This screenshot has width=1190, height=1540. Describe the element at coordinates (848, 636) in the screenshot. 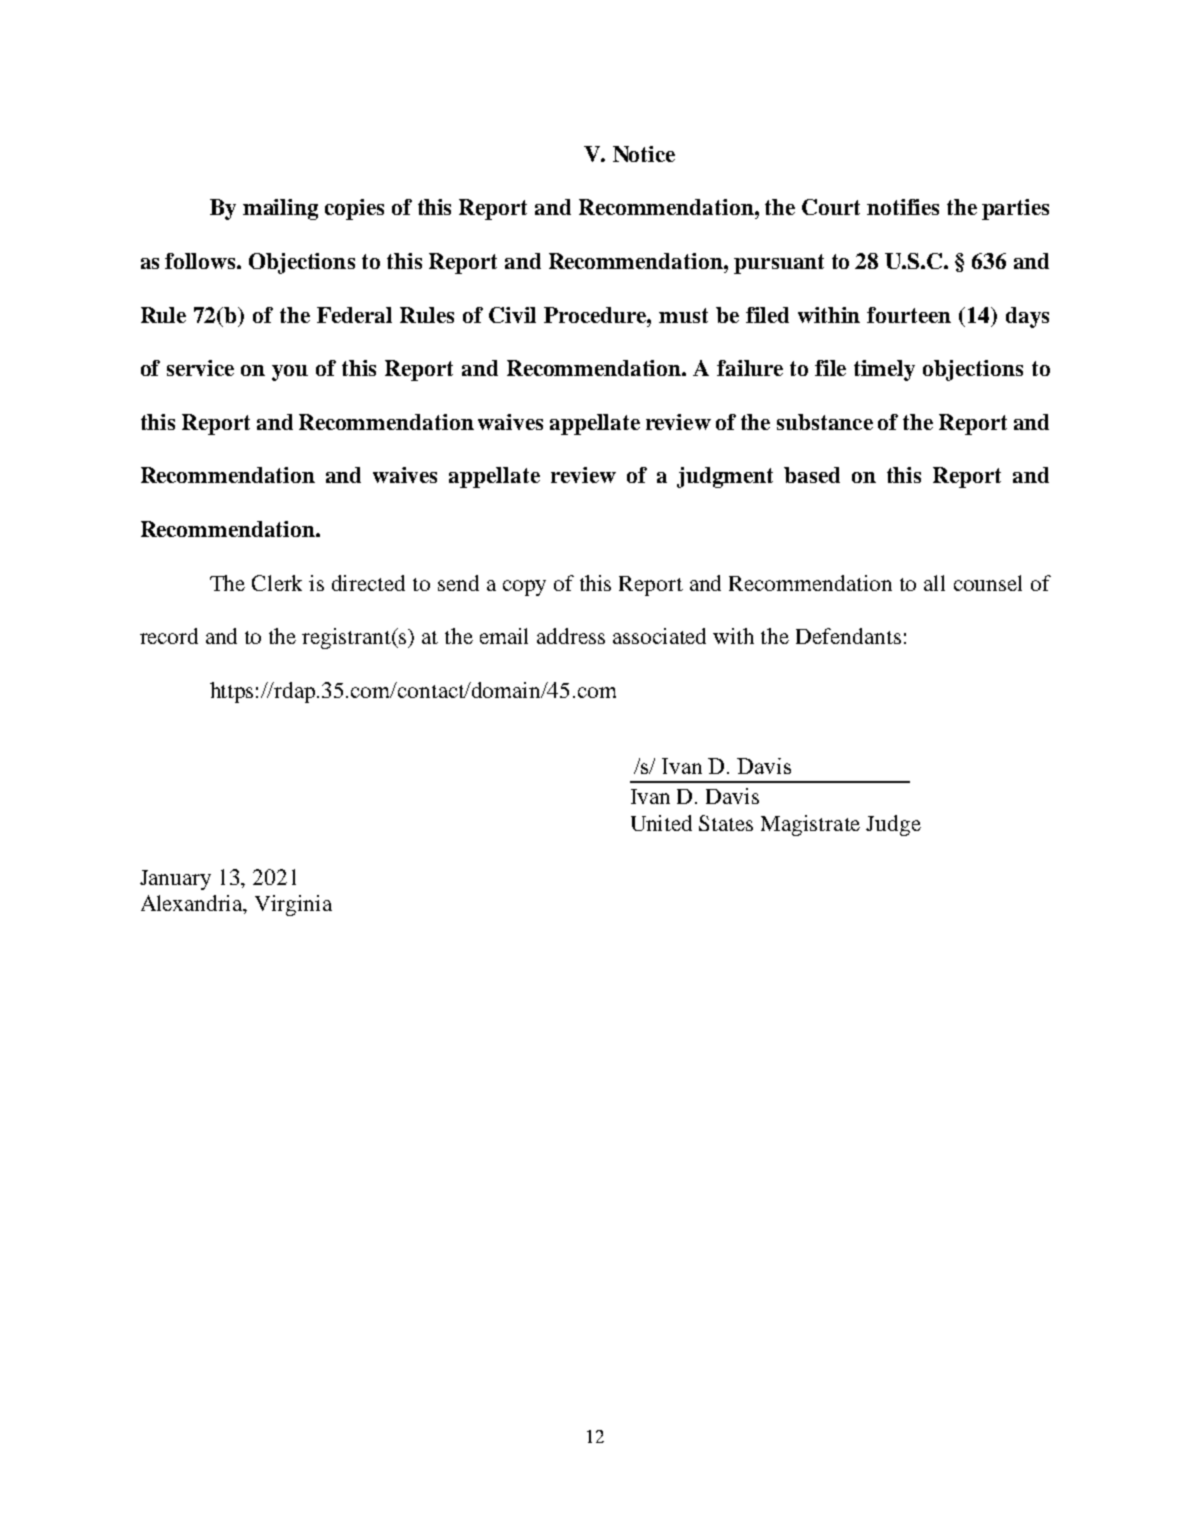

I see `Defendants` at that location.
